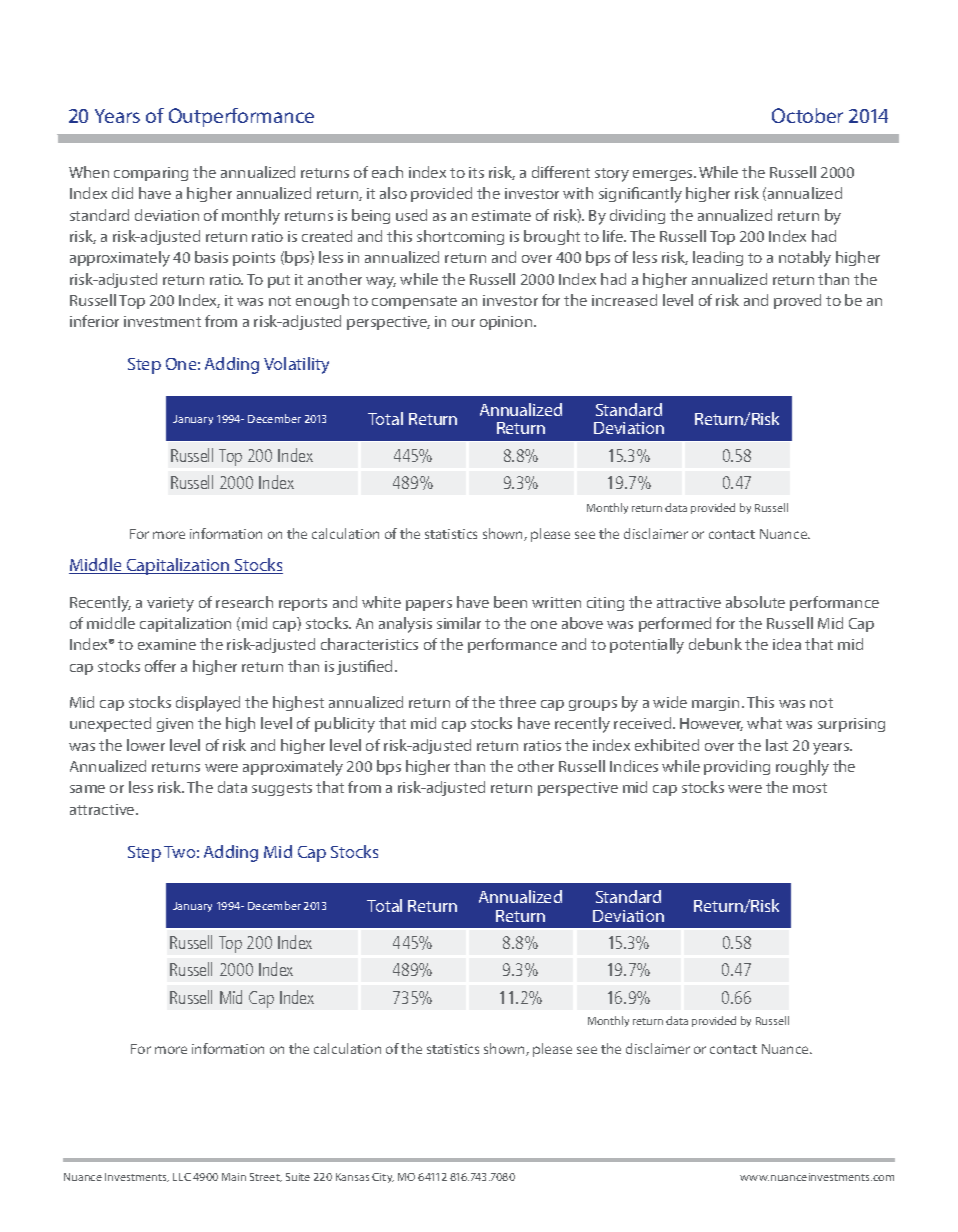 This page has width=958, height=1232. I want to click on similar, so click(459, 623).
